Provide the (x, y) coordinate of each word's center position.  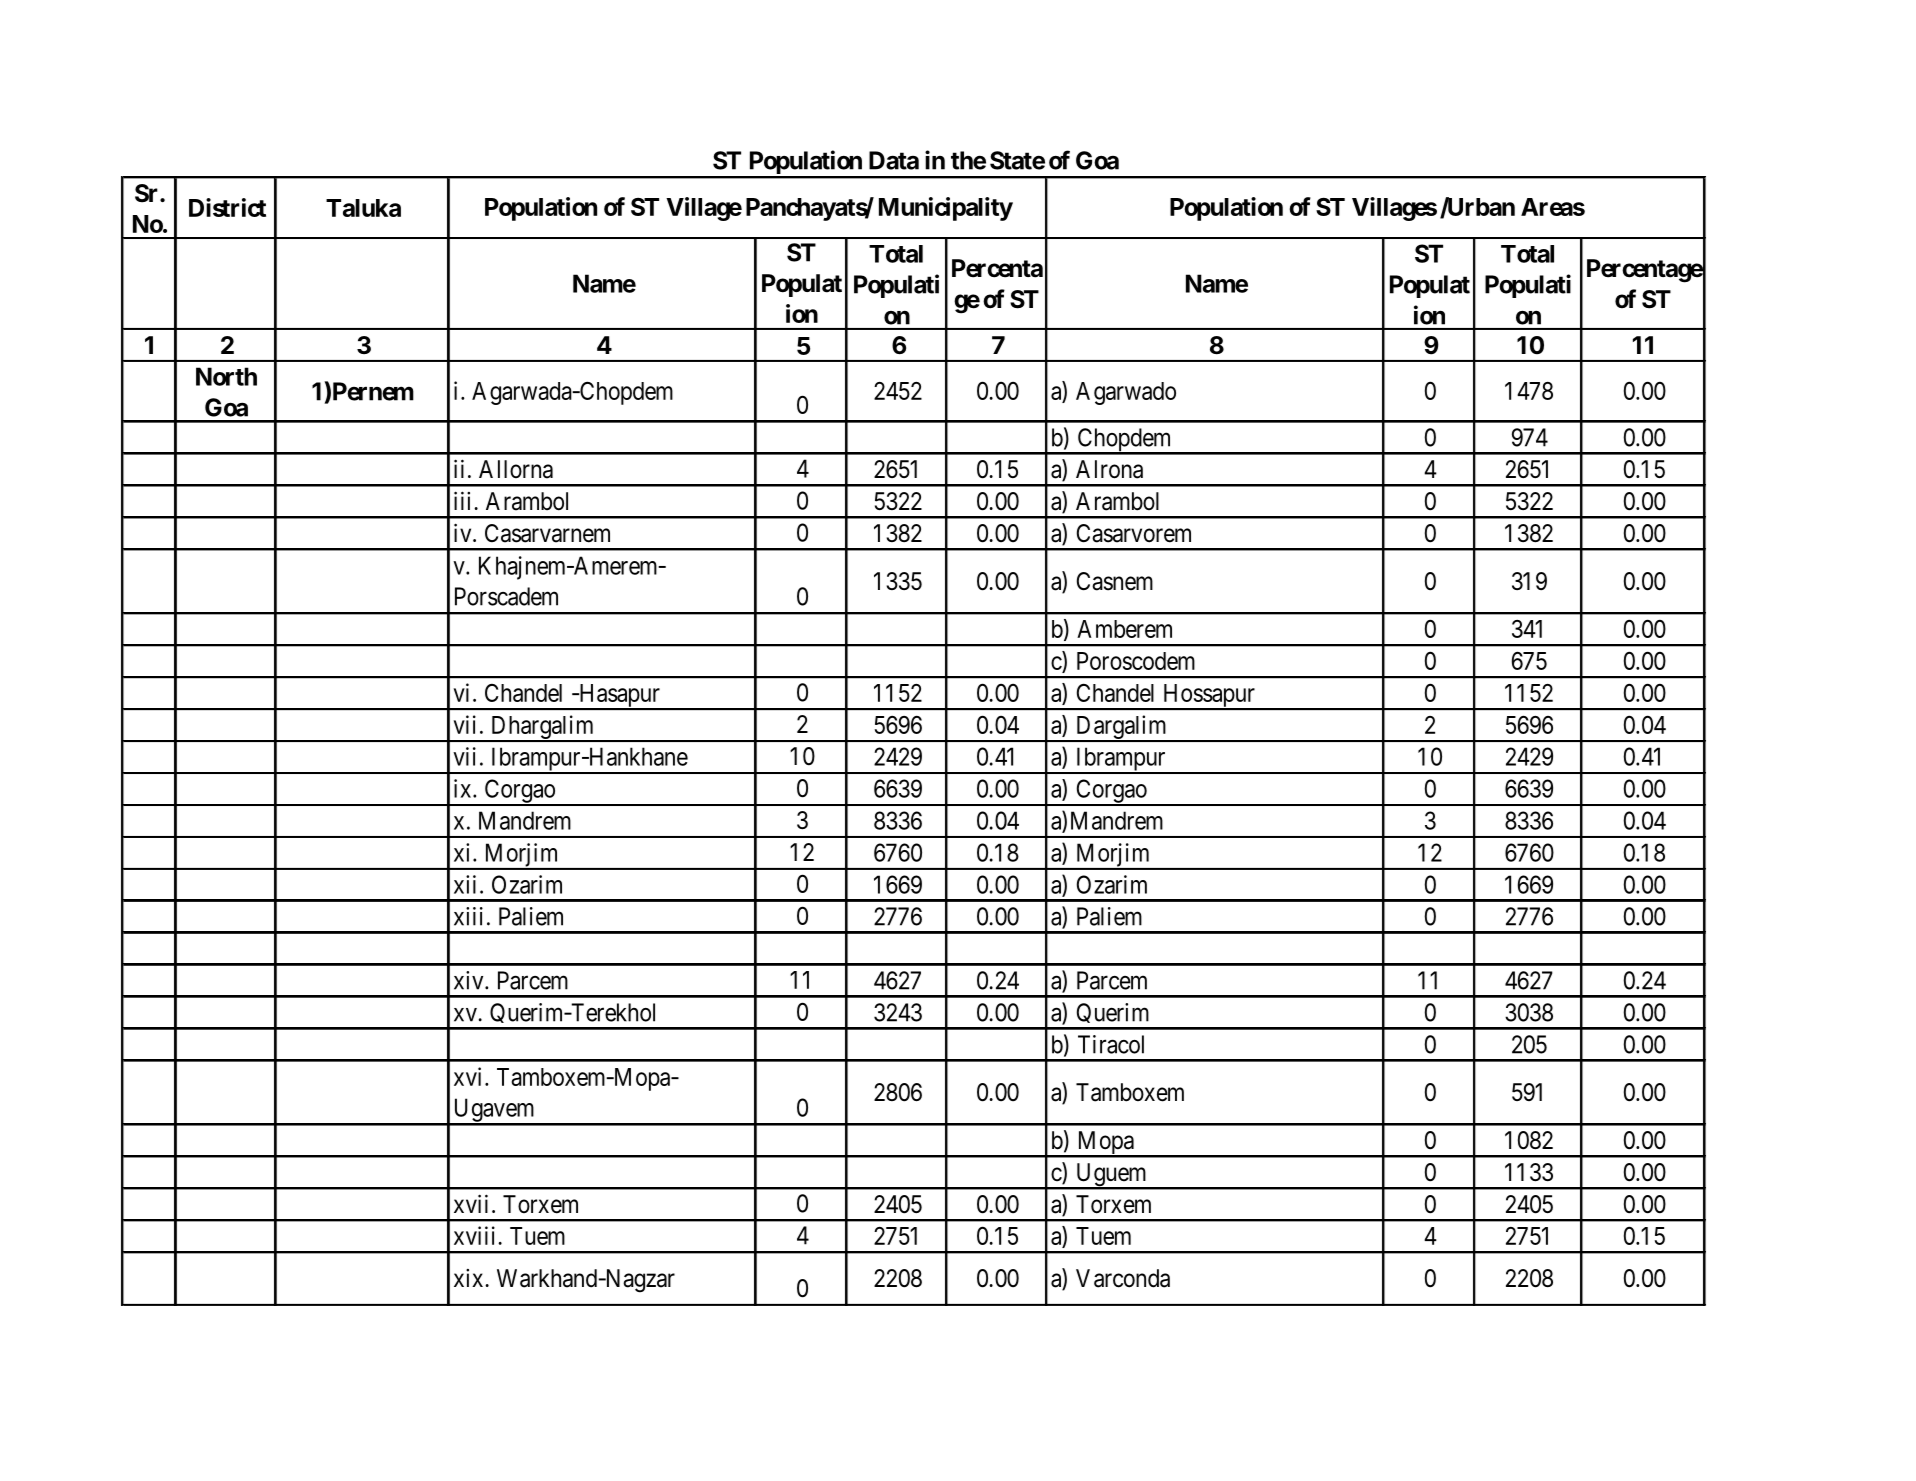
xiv (470, 980)
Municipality (946, 209)
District (227, 207)
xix (470, 1278)
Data (894, 160)
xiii (468, 916)
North (226, 376)
